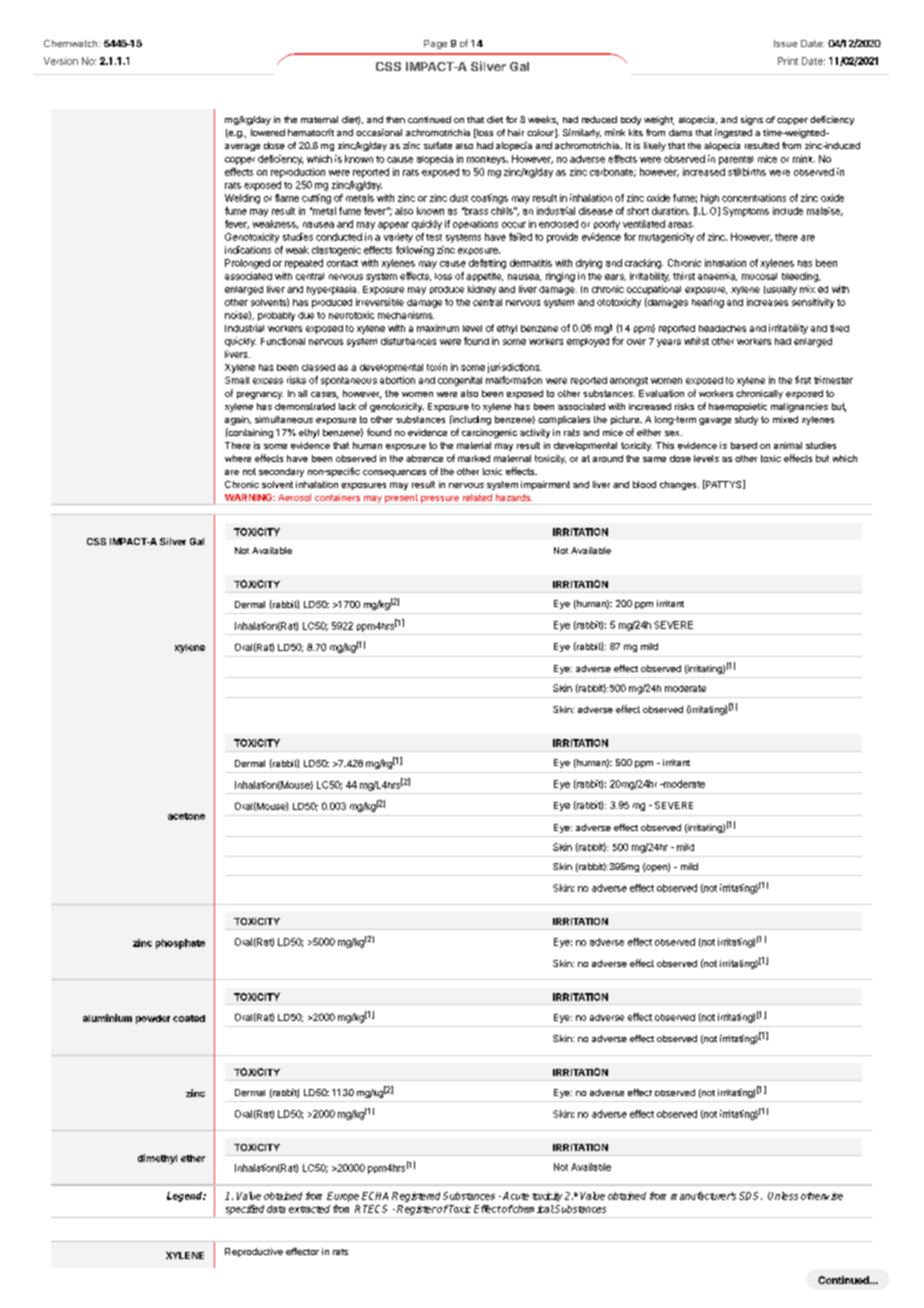 The width and height of the document is (924, 1308). Describe the element at coordinates (437, 367) in the document. I see `toxin` at that location.
